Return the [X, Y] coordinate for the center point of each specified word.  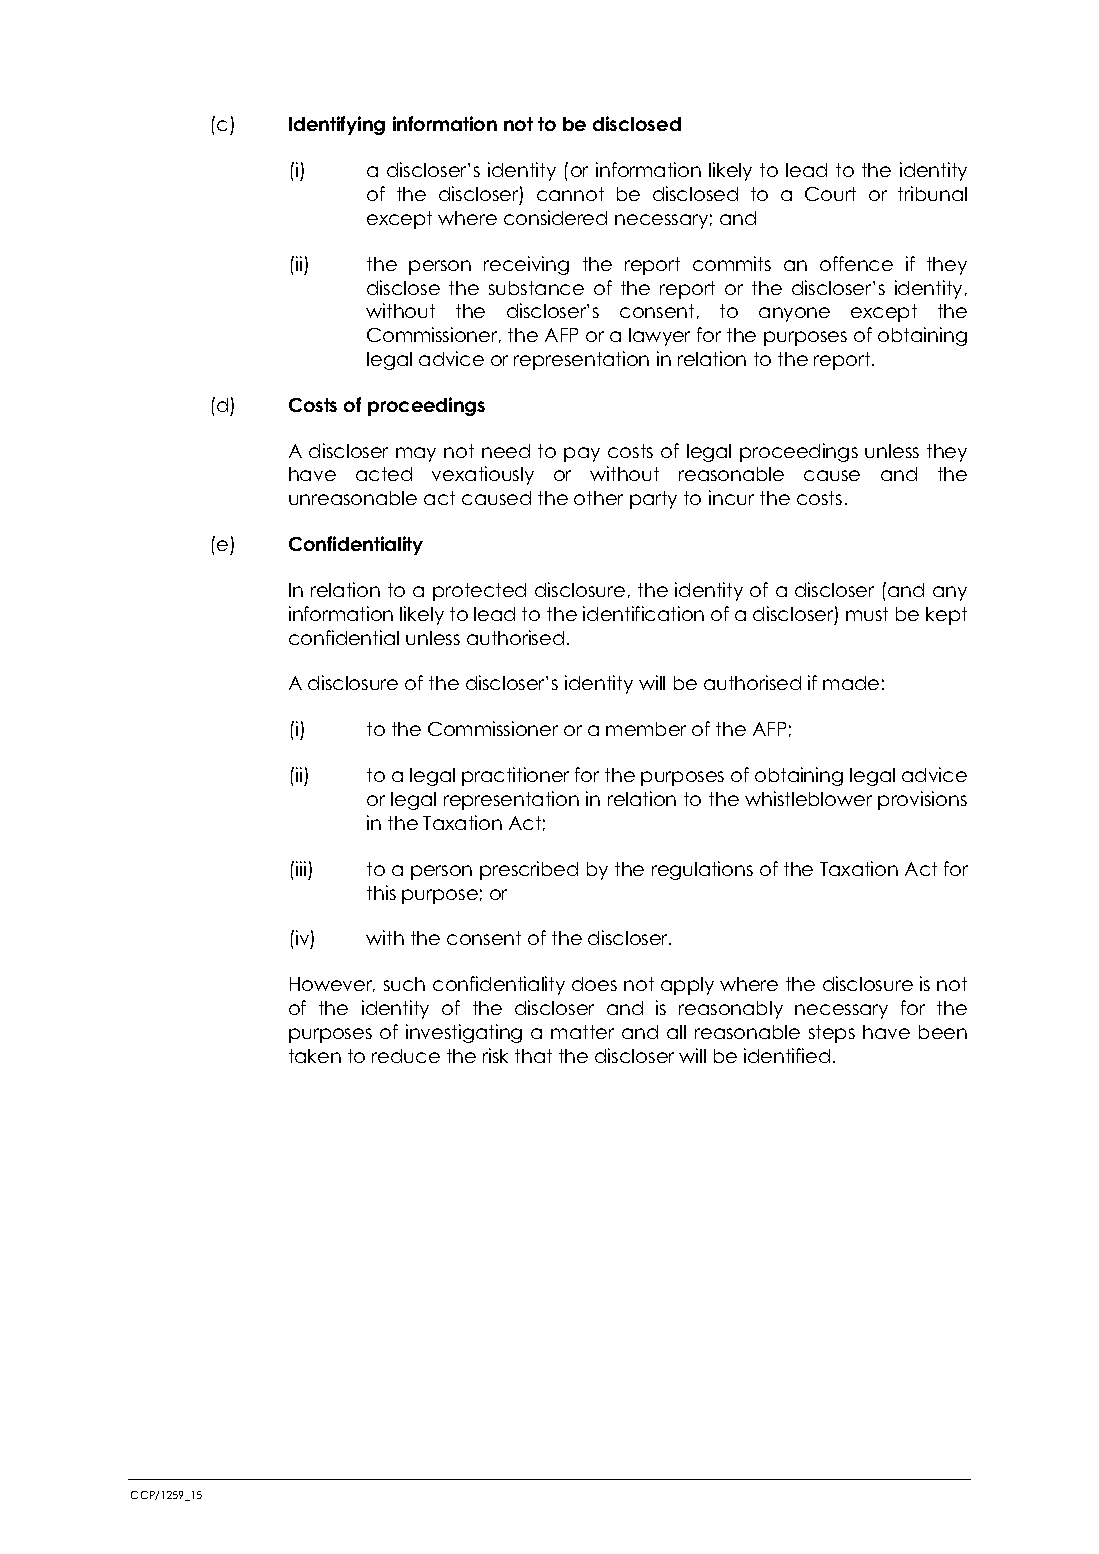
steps [832, 1034]
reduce [406, 1056]
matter [582, 1032]
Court [830, 194]
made [851, 683]
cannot [570, 194]
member [646, 729]
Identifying [337, 125]
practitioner [515, 776]
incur [731, 497]
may [416, 454]
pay [582, 454]
